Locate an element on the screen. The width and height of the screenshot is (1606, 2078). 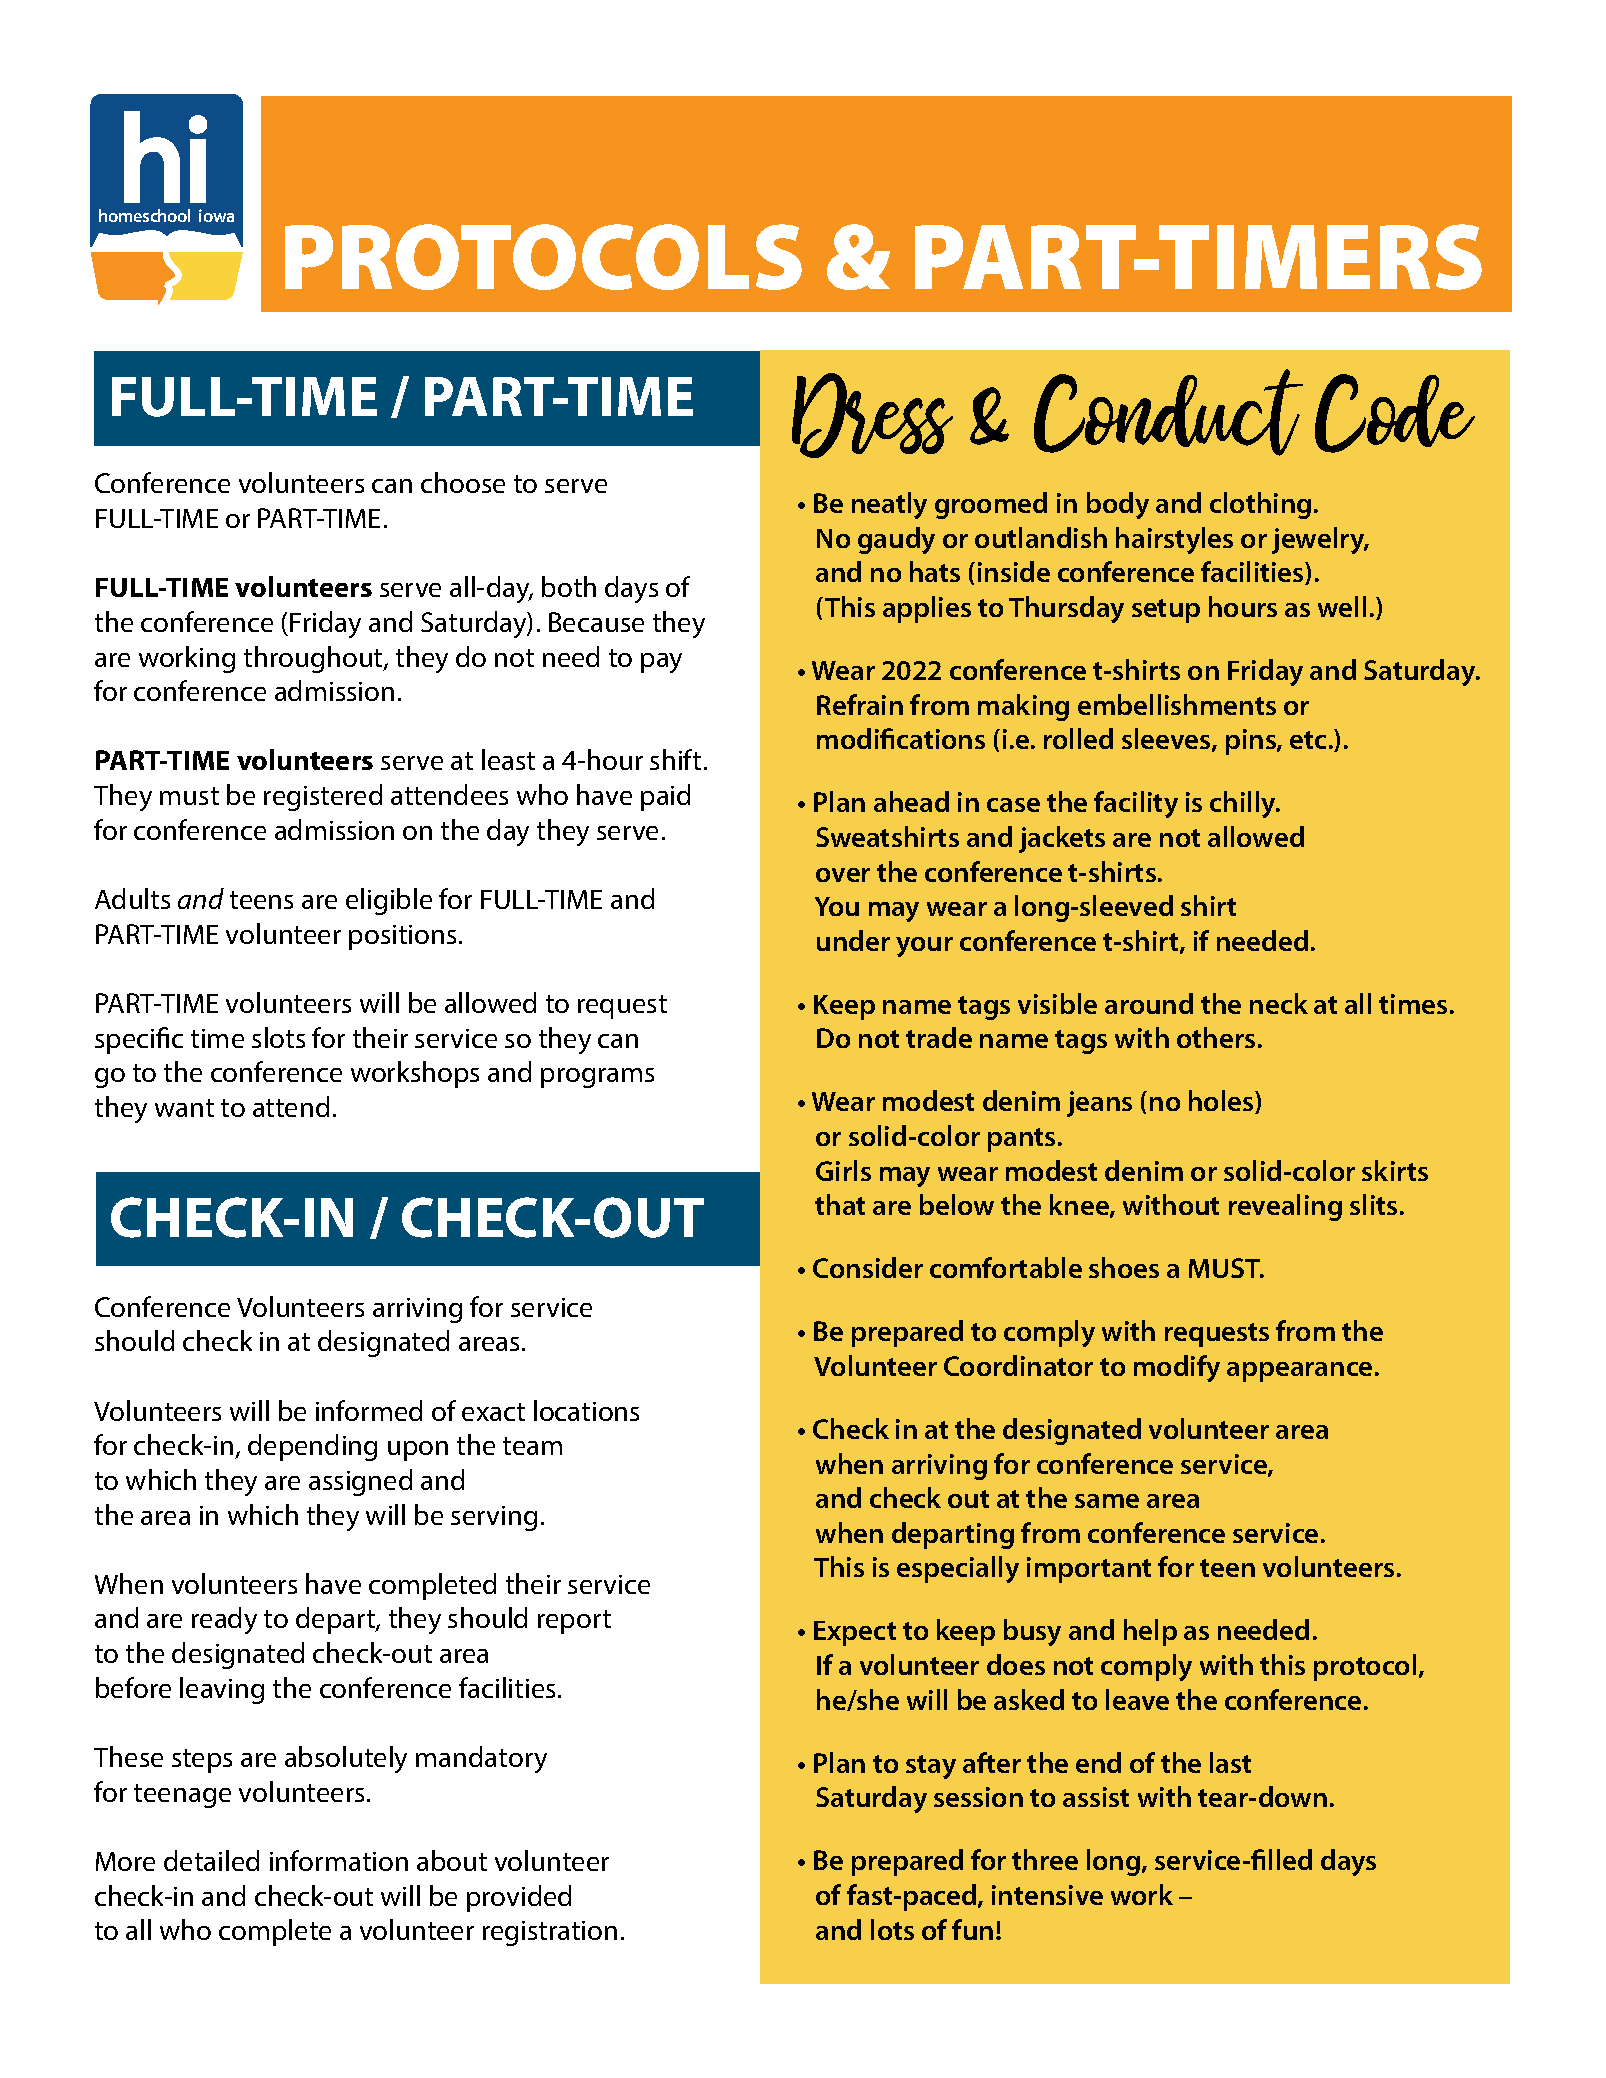
Dress is located at coordinates (872, 415).
